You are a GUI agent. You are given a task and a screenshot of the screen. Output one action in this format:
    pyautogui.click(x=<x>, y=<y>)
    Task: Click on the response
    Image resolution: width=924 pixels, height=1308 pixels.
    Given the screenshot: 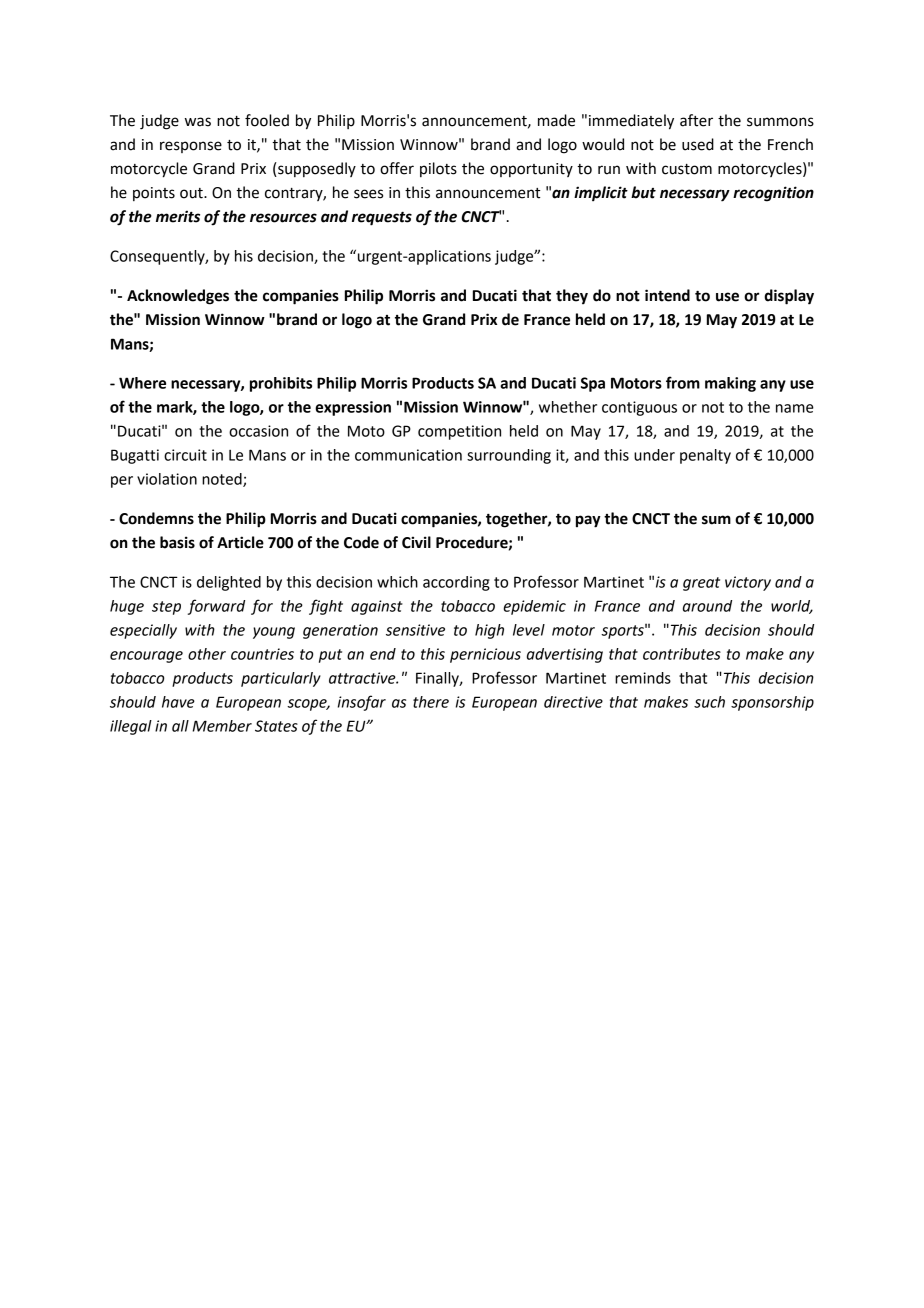 What is the action you would take?
    pyautogui.click(x=191, y=147)
